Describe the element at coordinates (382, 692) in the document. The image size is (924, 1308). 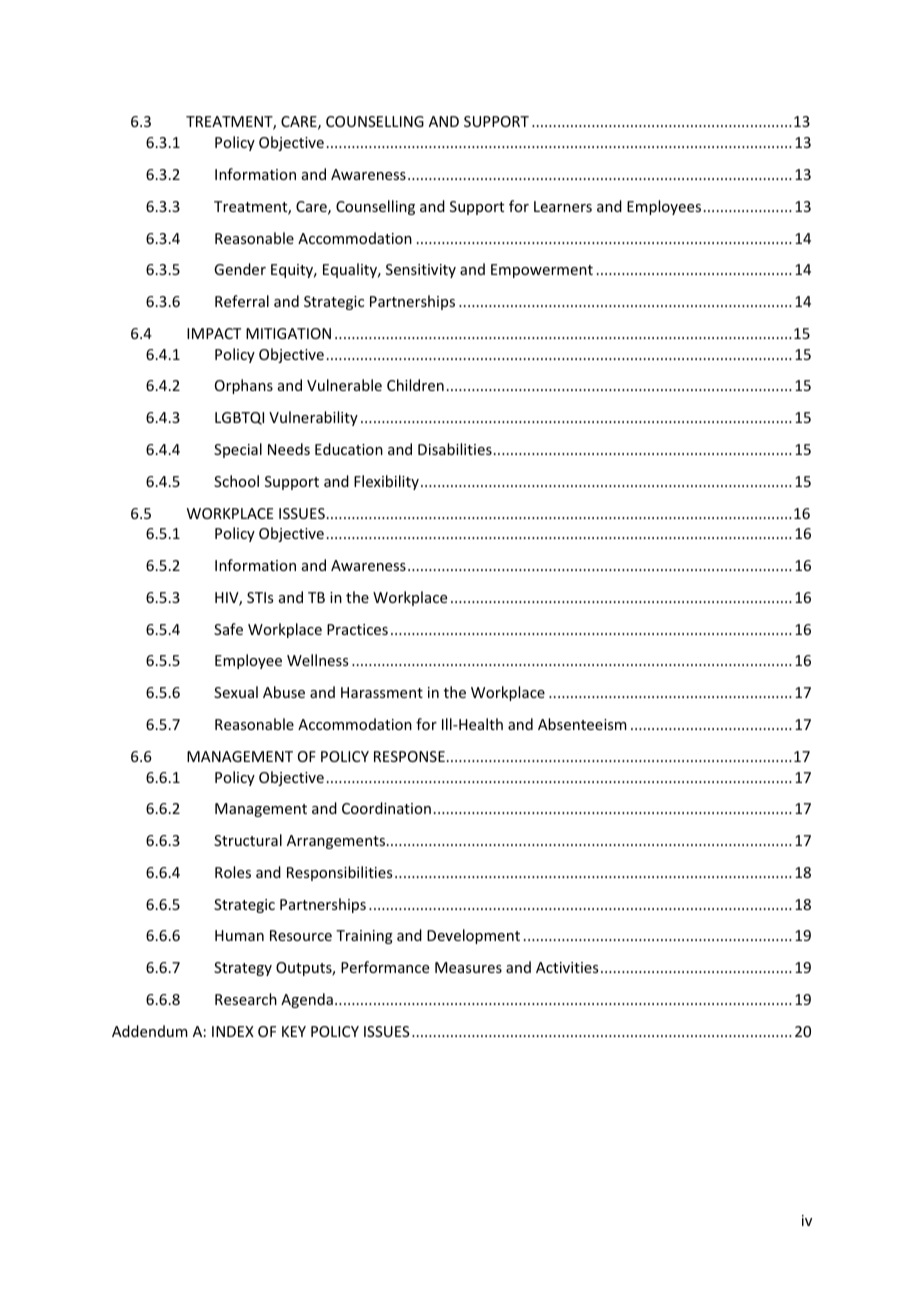
I see `Harassment` at that location.
